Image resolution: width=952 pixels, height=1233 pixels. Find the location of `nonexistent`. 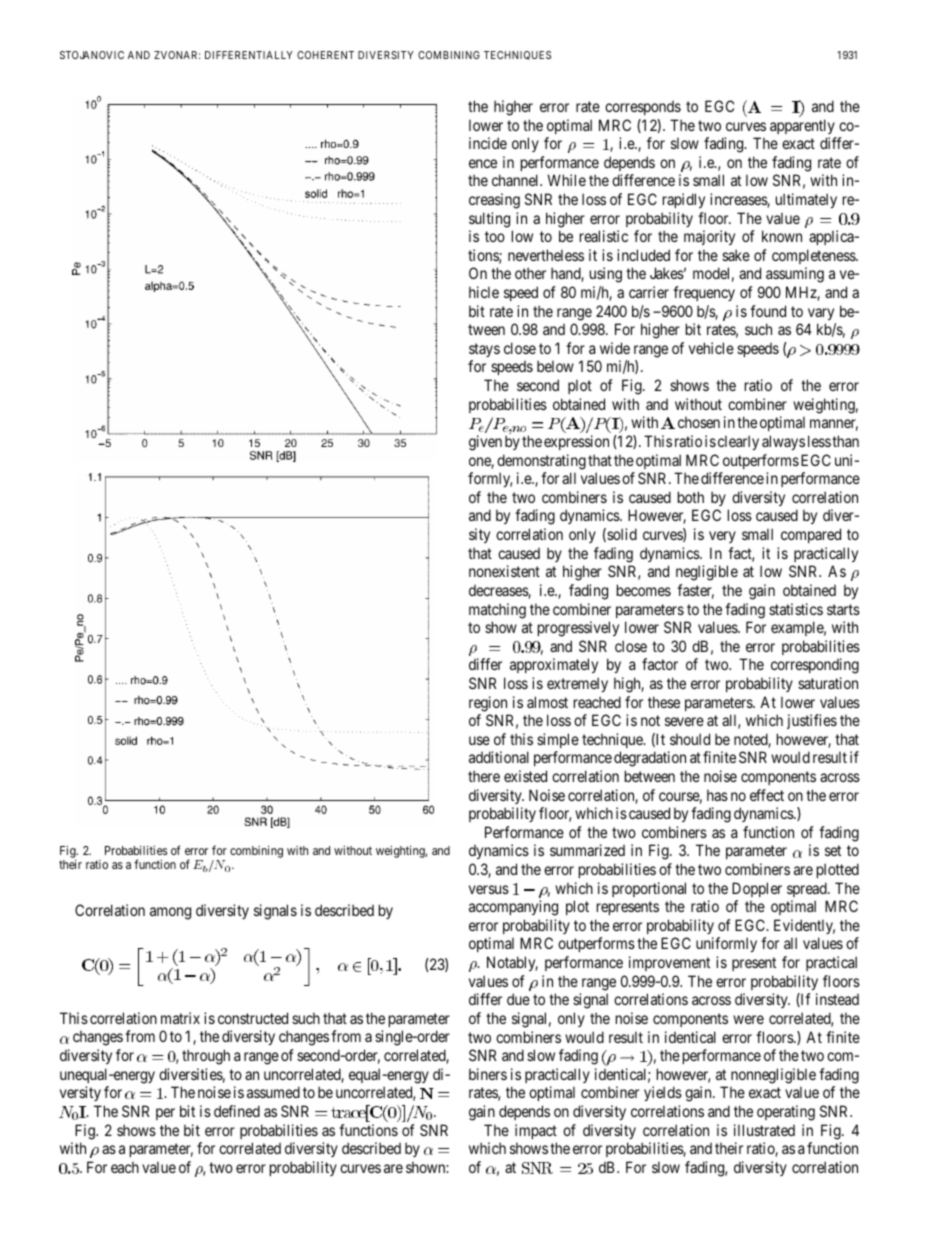

nonexistent is located at coordinates (504, 571).
